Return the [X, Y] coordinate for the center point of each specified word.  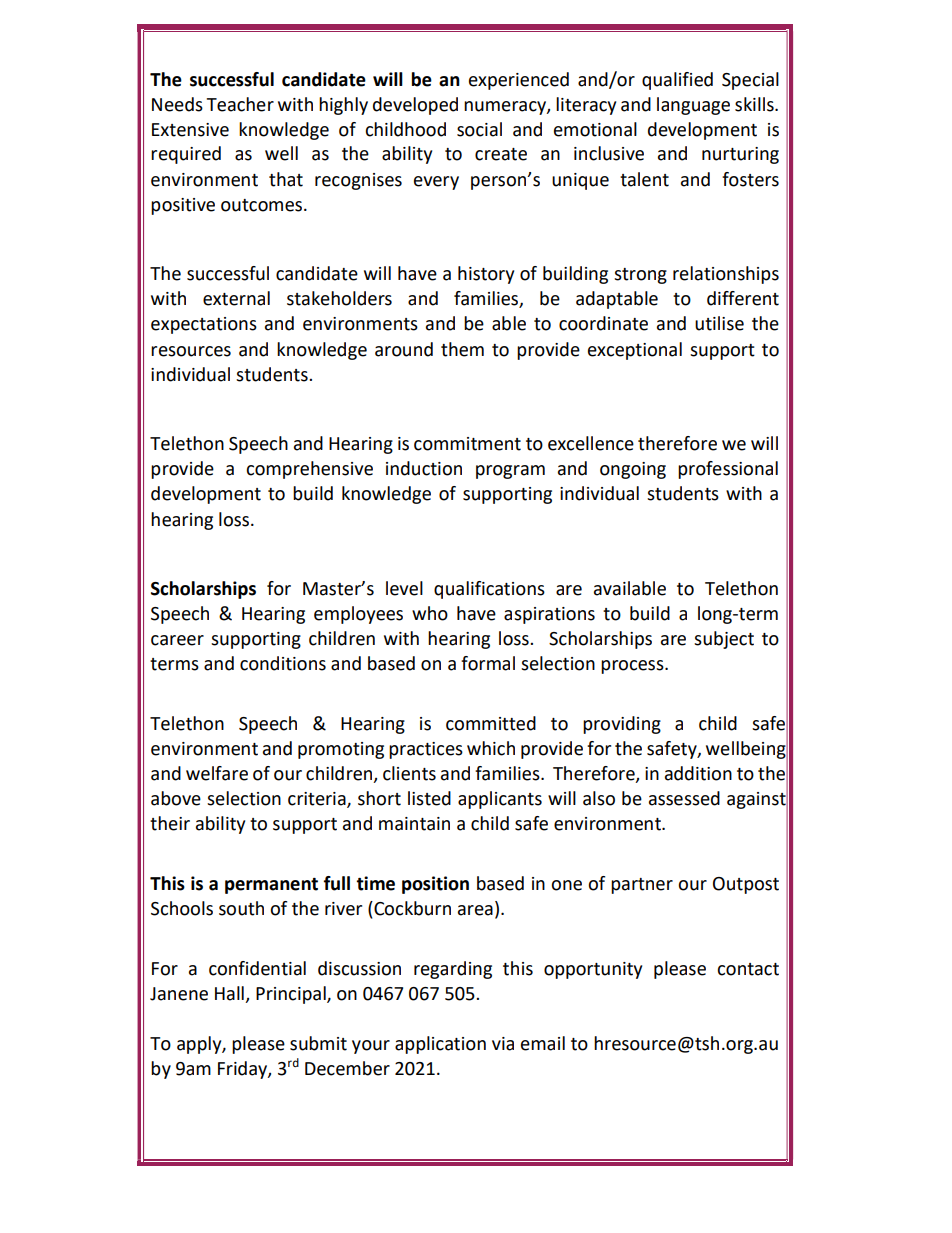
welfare [217, 773]
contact [748, 969]
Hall [229, 993]
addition [698, 773]
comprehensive [309, 470]
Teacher [240, 104]
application [440, 1045]
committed [491, 723]
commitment [467, 444]
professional [728, 470]
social [479, 129]
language [693, 106]
